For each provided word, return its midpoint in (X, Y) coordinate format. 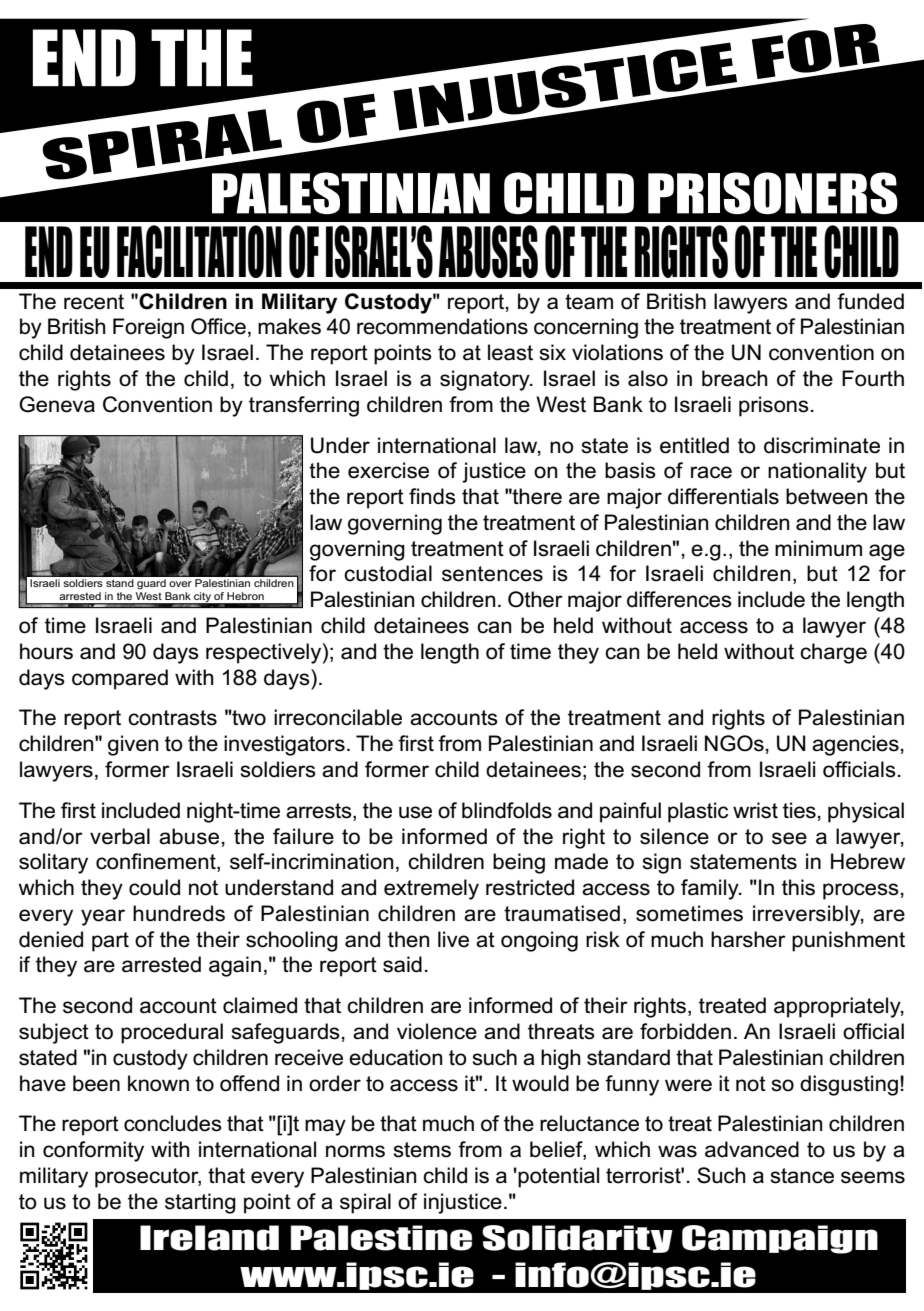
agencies (855, 745)
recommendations (442, 326)
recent (94, 302)
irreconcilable (338, 717)
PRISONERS (773, 193)
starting (200, 1203)
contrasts (172, 718)
